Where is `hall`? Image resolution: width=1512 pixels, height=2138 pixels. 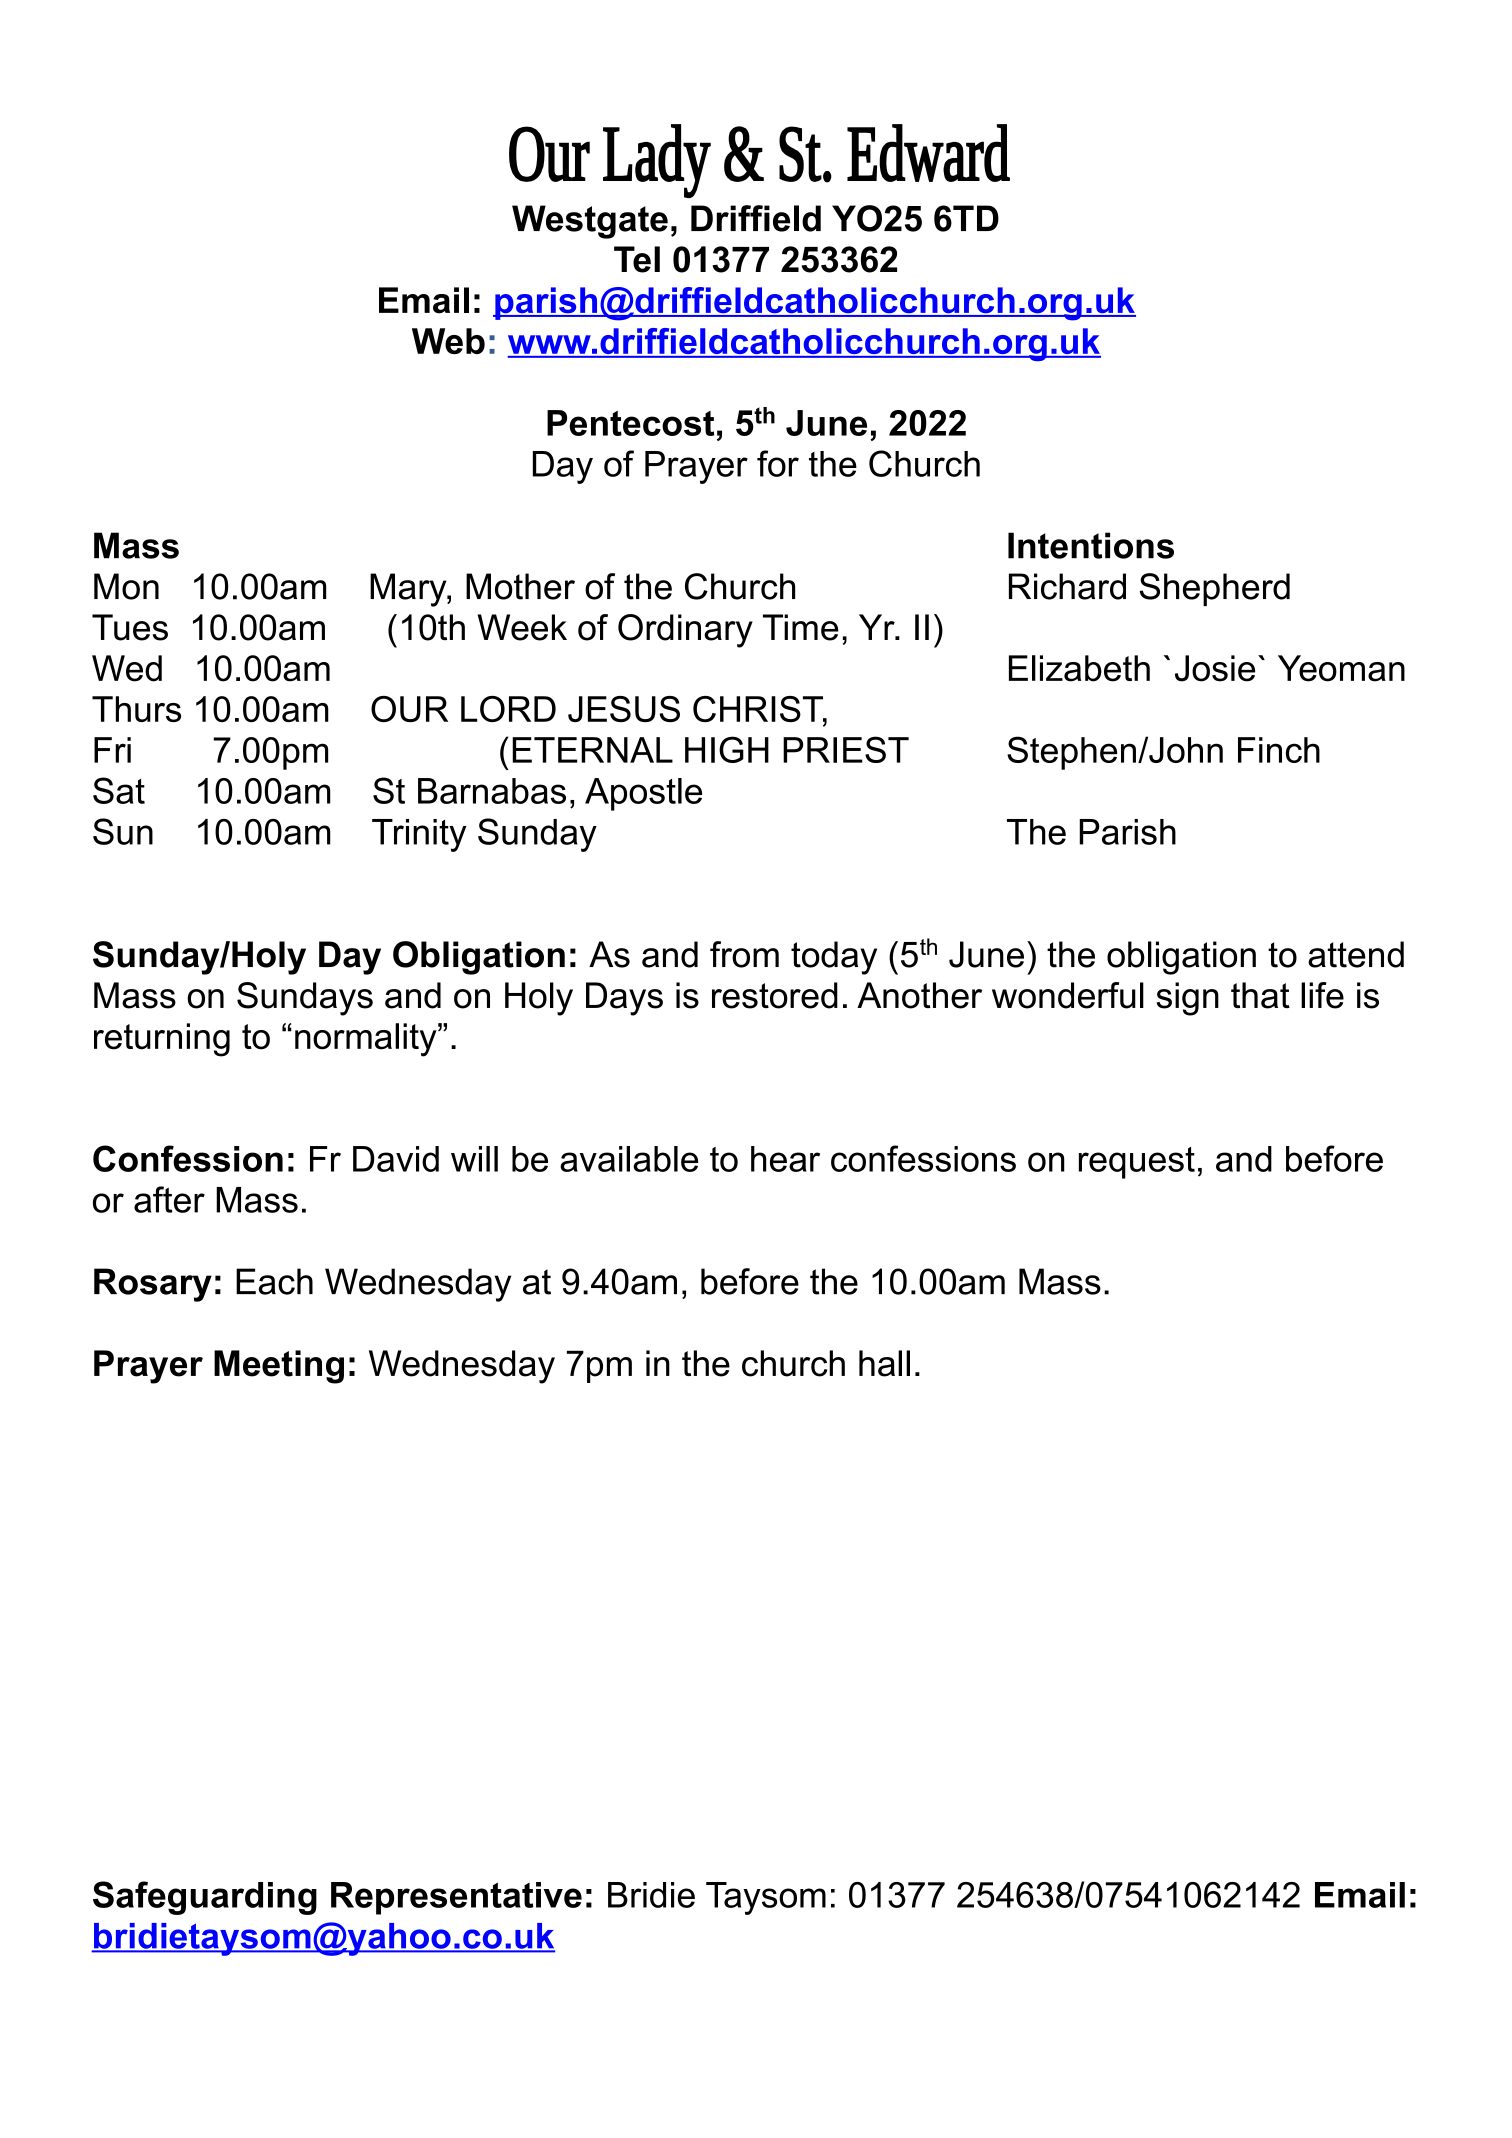
hall is located at coordinates (884, 1363).
